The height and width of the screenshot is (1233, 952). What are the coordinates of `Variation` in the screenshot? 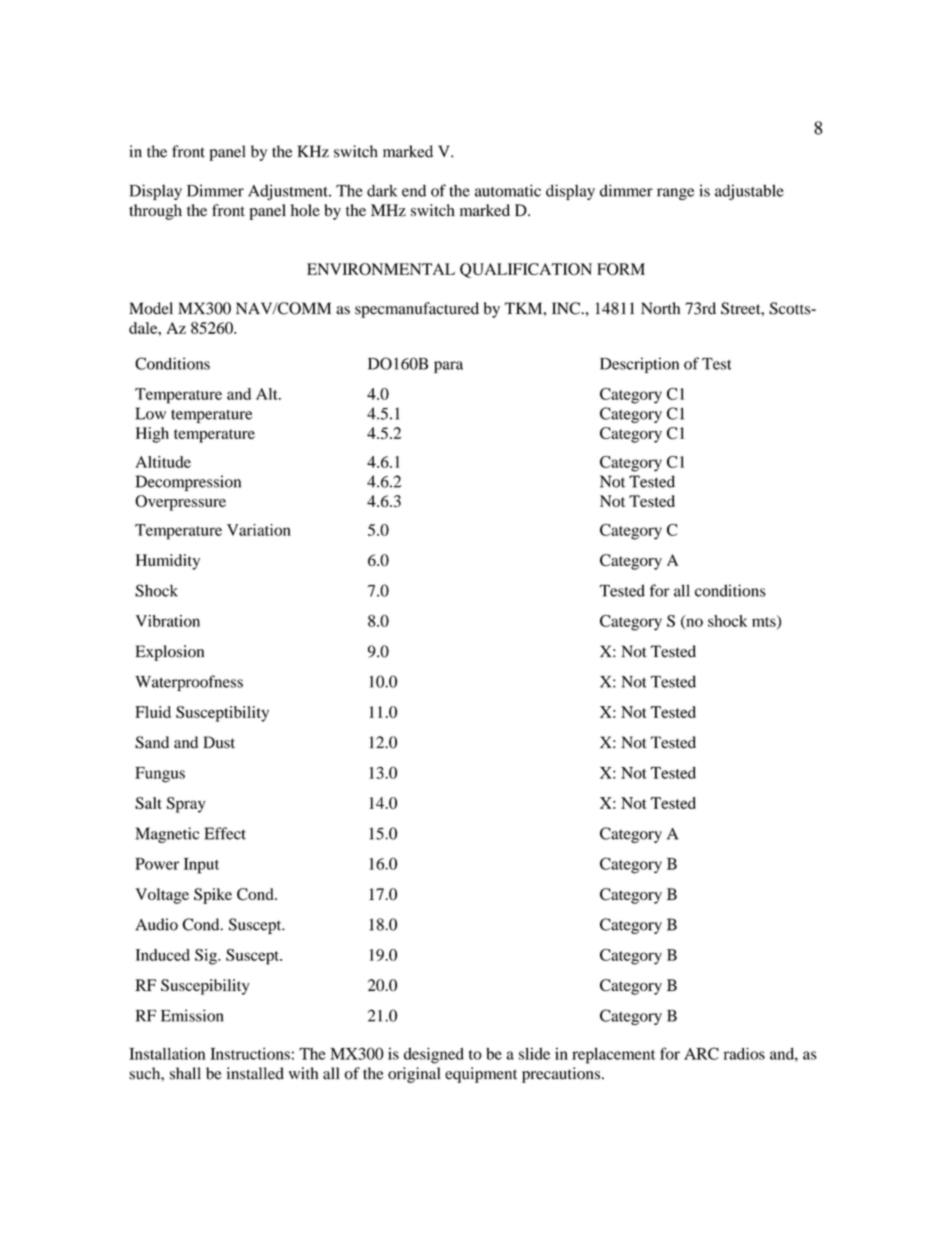 It's located at (259, 530).
